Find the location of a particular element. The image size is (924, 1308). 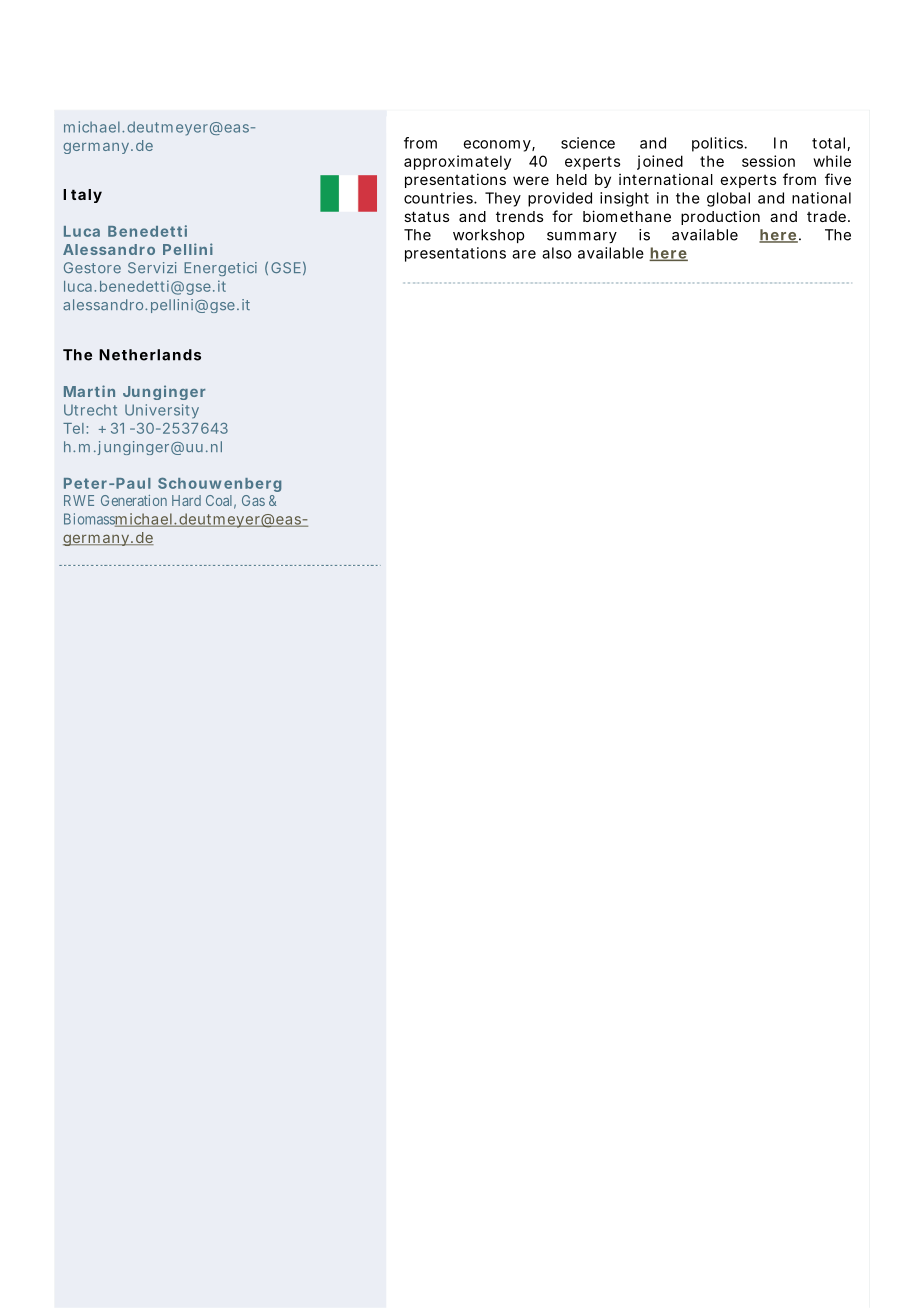

session is located at coordinates (768, 161).
